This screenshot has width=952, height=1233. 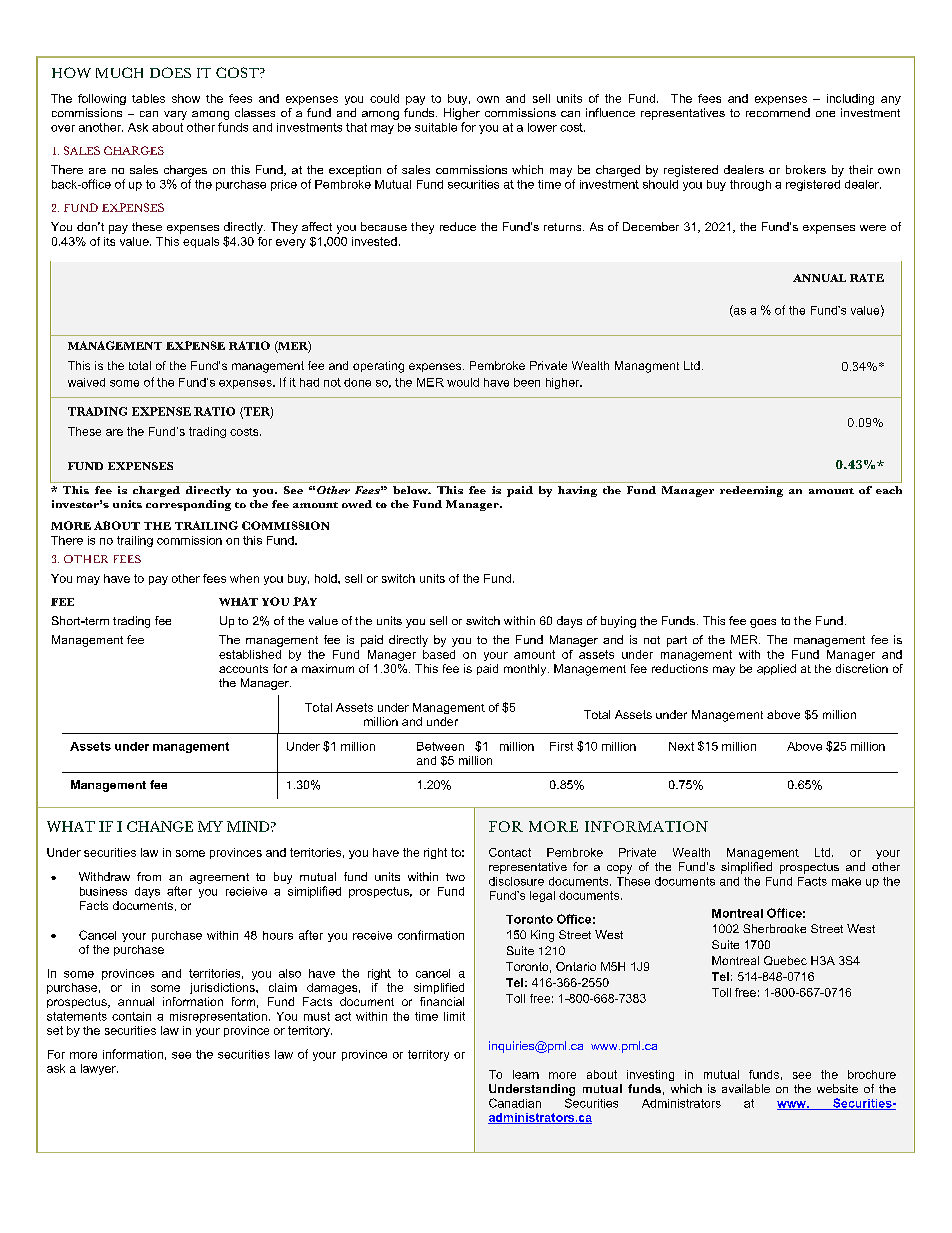 I want to click on make, so click(x=846, y=881).
